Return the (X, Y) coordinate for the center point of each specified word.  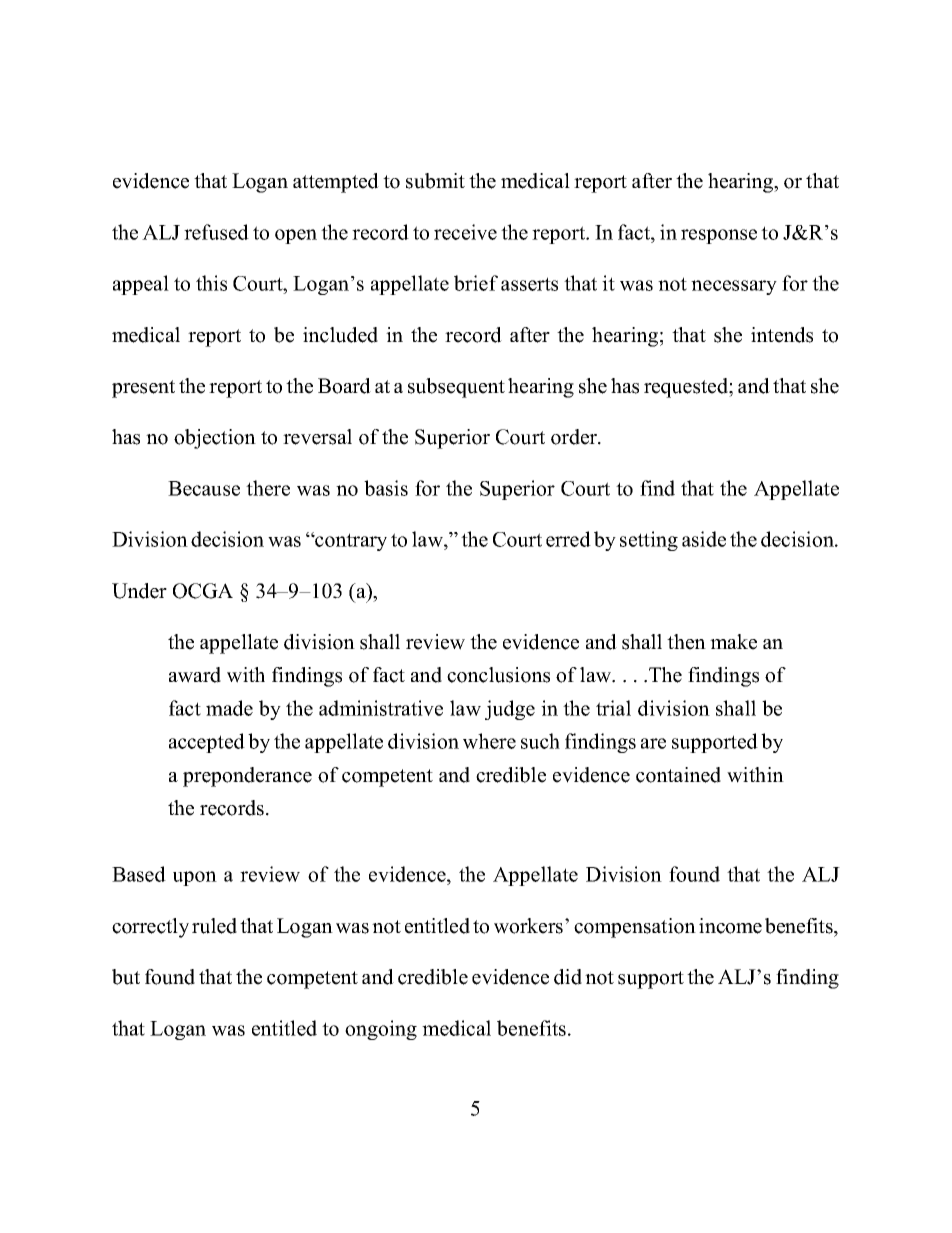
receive (465, 232)
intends (782, 335)
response (719, 236)
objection (215, 439)
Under (139, 591)
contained (678, 775)
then (686, 642)
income (730, 926)
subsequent (456, 388)
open (296, 236)
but (126, 977)
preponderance (247, 777)
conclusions (498, 675)
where (489, 741)
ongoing (381, 1030)
